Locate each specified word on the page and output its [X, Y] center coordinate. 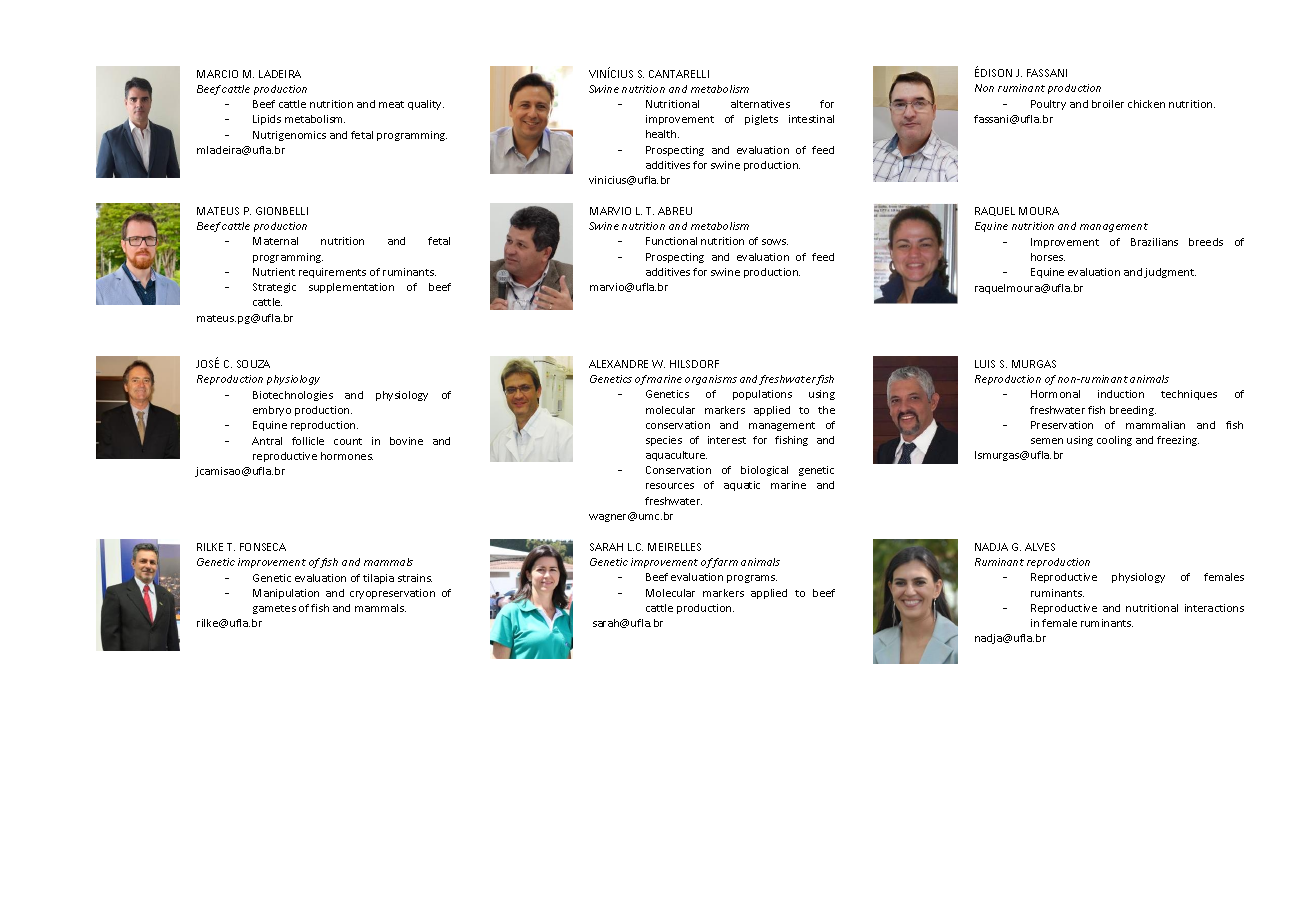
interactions [1214, 608]
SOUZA [253, 364]
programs [752, 579]
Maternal [275, 241]
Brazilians [1154, 242]
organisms [711, 380]
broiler [1108, 104]
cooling [1114, 441]
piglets [761, 120]
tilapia [378, 579]
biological [764, 471]
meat [391, 104]
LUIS [985, 364]
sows [775, 242]
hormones [347, 456]
